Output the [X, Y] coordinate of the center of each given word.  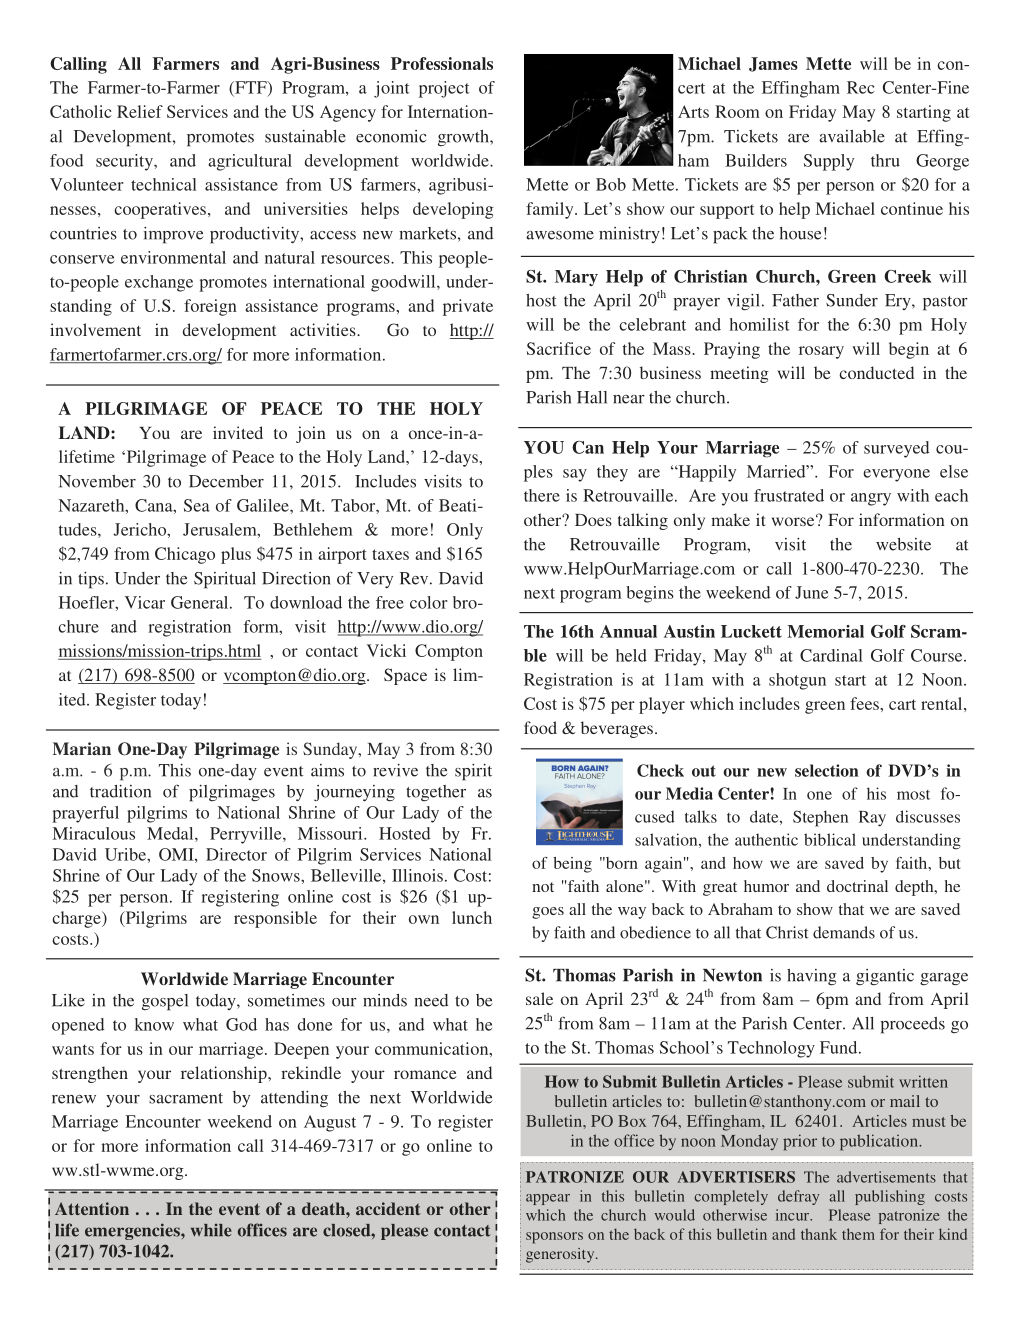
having [812, 977]
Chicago [185, 555]
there [542, 495]
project [444, 89]
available [852, 136]
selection [827, 770]
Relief [140, 111]
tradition [120, 791]
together [436, 793]
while [211, 1230]
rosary [821, 352]
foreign [210, 307]
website [903, 544]
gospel [165, 1002]
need [431, 1000]
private [468, 307]
